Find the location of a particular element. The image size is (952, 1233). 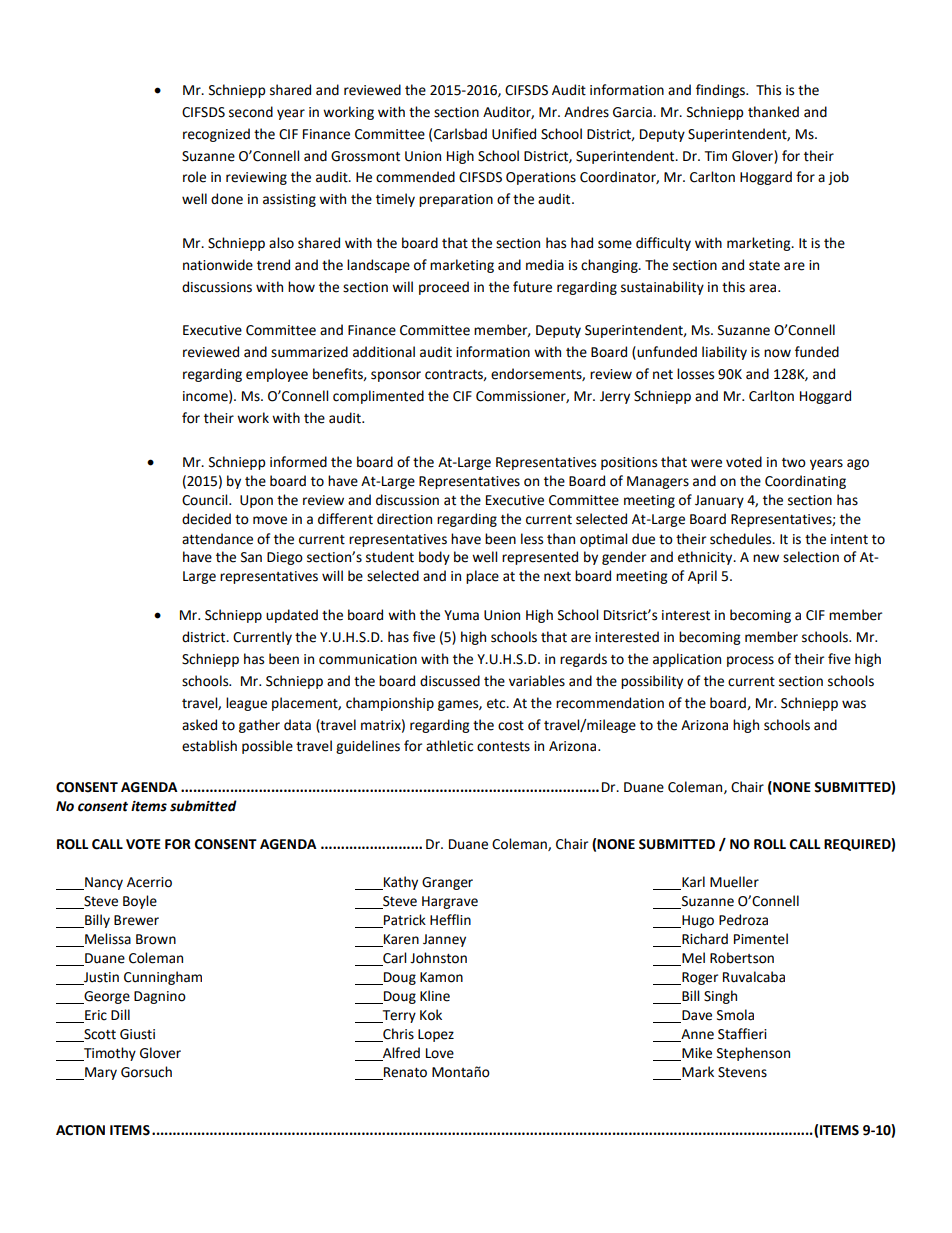

now is located at coordinates (777, 353).
